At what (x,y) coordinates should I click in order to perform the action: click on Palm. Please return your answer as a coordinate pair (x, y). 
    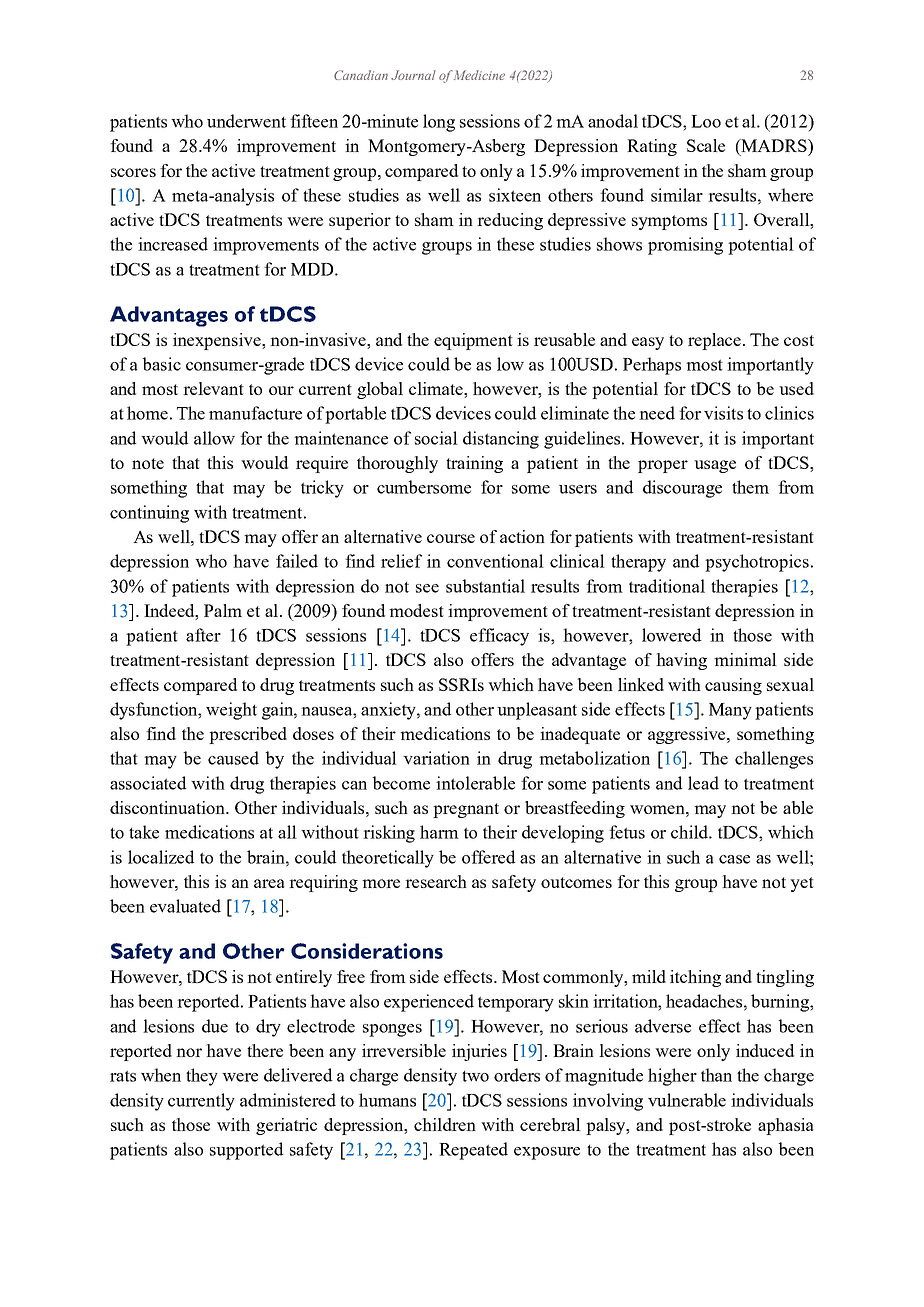
    Looking at the image, I should click on (223, 610).
